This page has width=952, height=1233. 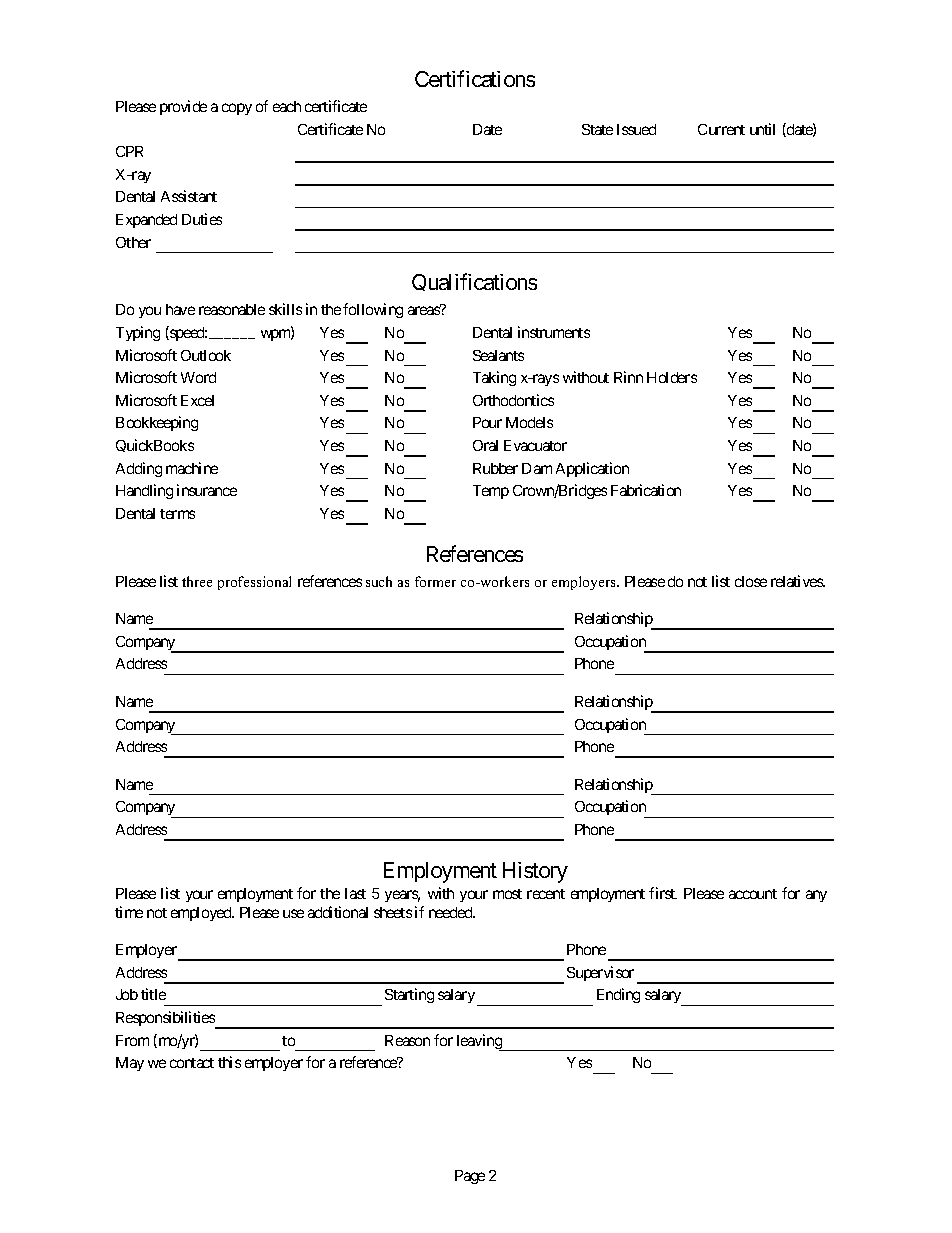 I want to click on Current, so click(x=721, y=129).
